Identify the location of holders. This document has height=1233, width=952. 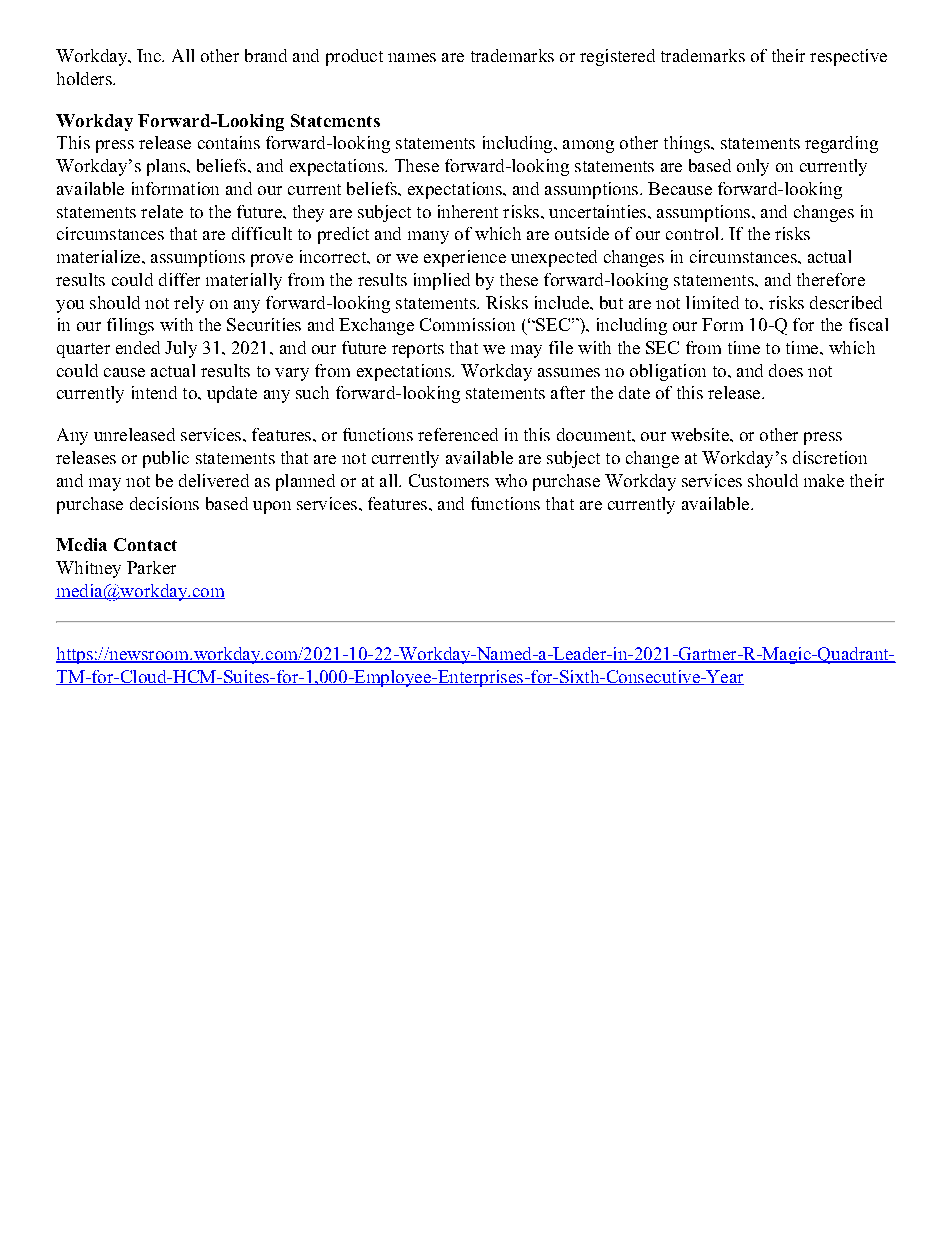
(85, 78).
